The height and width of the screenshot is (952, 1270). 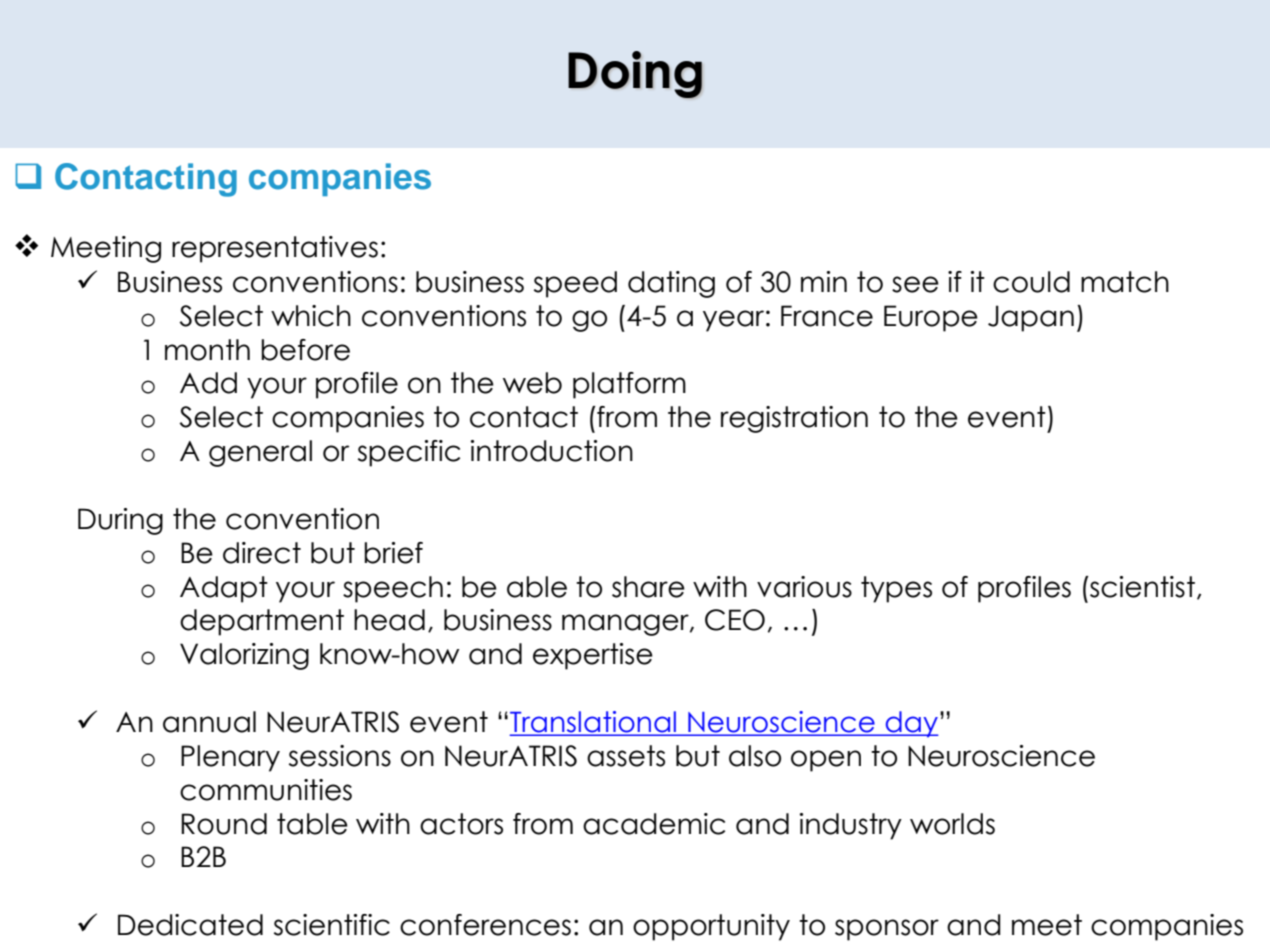 What do you see at coordinates (275, 249) in the screenshot?
I see `representatives` at bounding box center [275, 249].
